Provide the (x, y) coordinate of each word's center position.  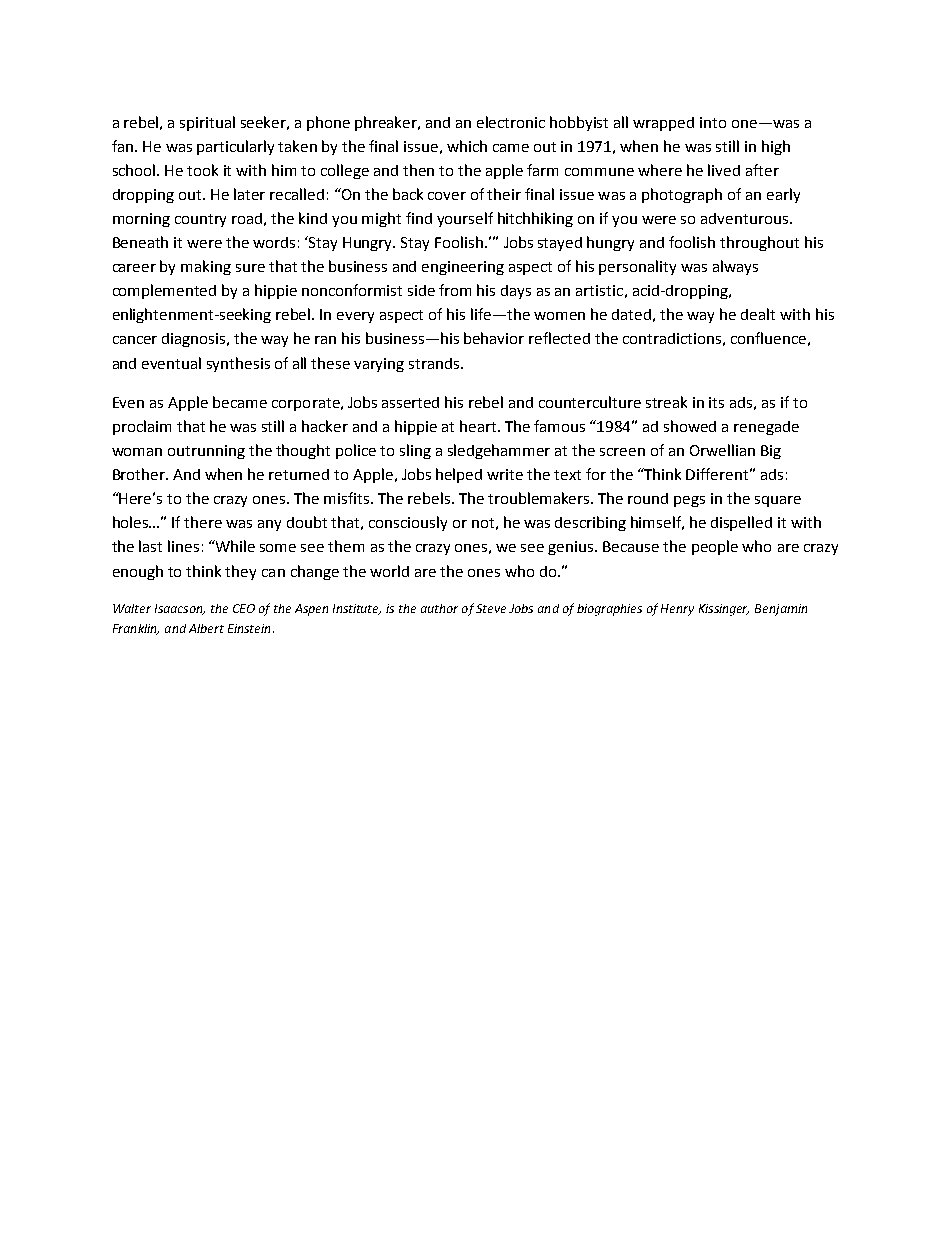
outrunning (206, 452)
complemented (164, 291)
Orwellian (722, 450)
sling (415, 451)
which (467, 146)
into (713, 122)
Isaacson (180, 609)
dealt (758, 314)
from (455, 290)
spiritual (207, 123)
